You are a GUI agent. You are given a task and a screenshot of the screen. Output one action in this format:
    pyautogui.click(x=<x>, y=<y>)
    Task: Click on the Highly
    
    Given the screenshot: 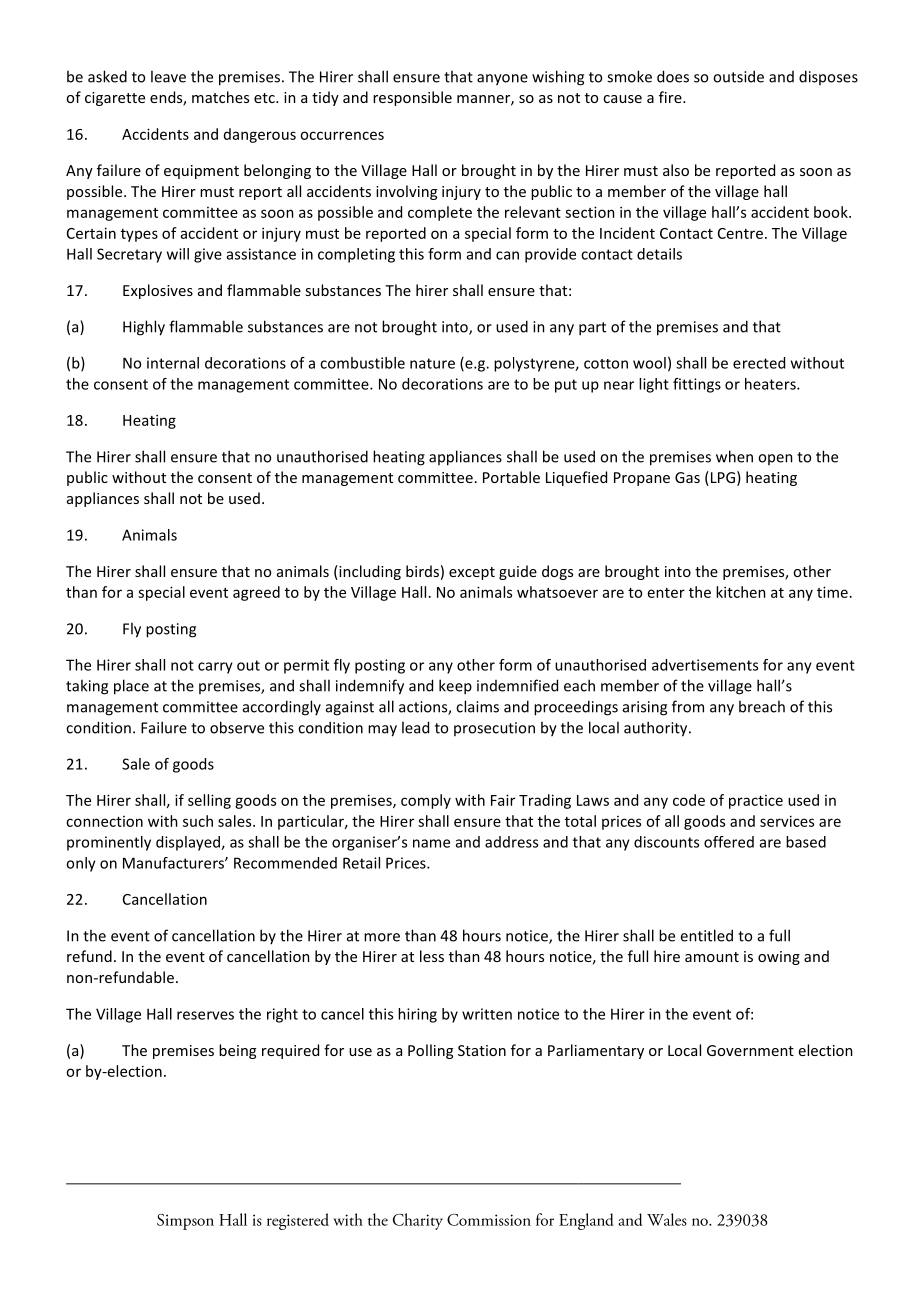 What is the action you would take?
    pyautogui.click(x=144, y=328)
